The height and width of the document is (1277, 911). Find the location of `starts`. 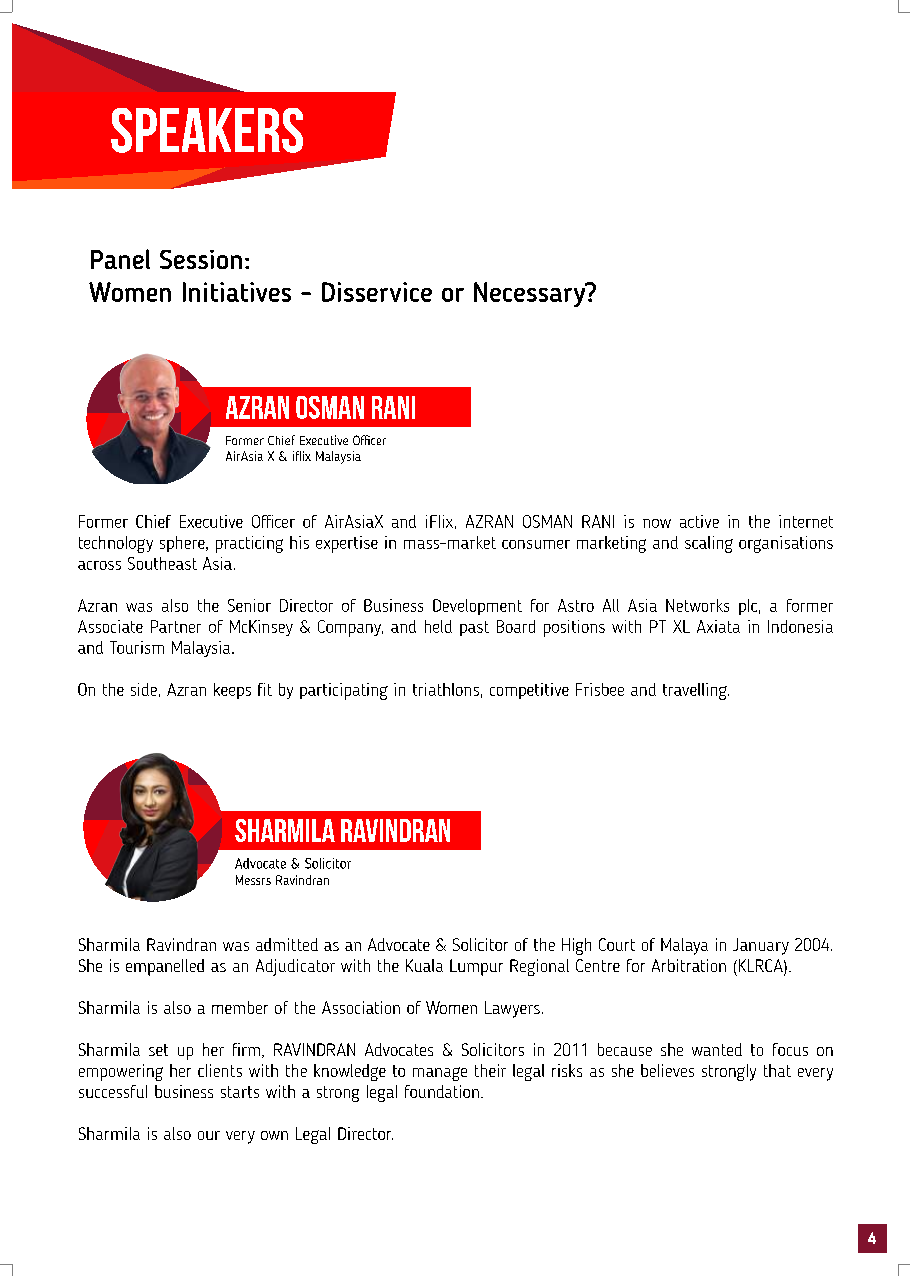

starts is located at coordinates (240, 1092).
